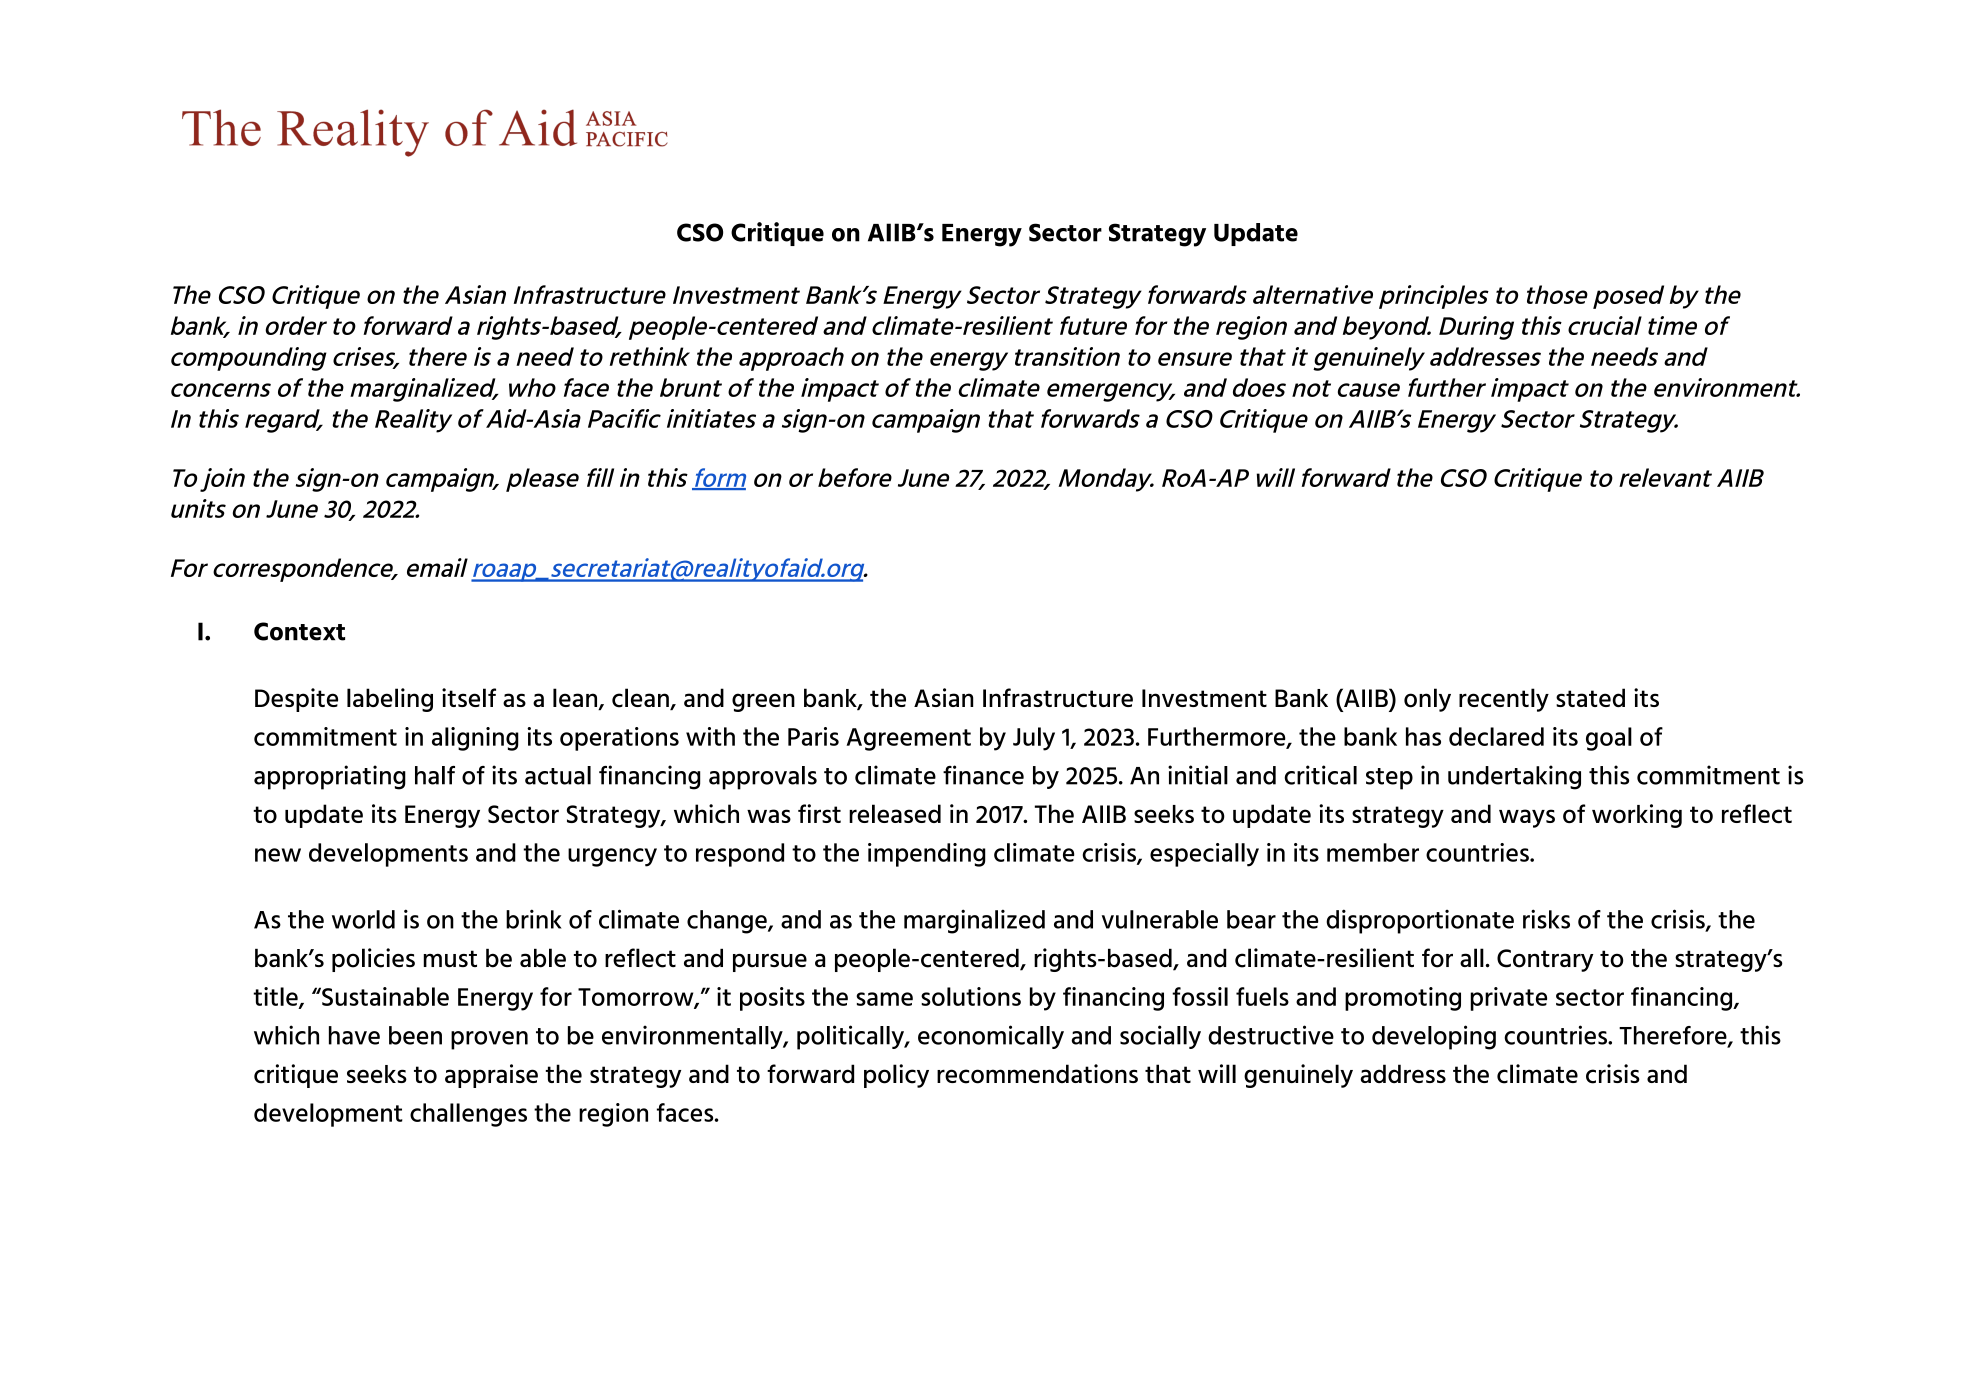 The image size is (1975, 1398). I want to click on green, so click(763, 702).
